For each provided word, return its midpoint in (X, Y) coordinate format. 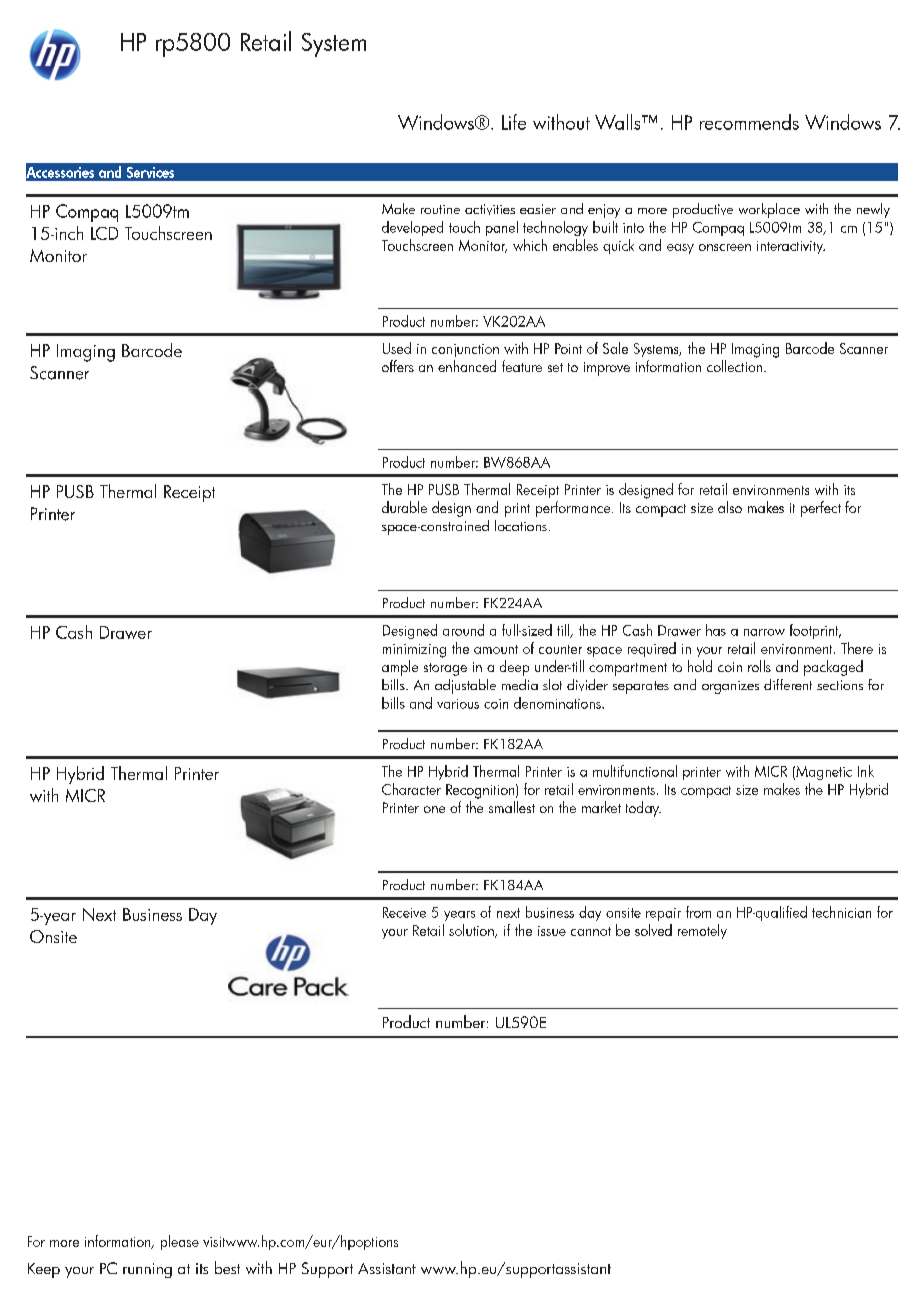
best (227, 1267)
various (458, 704)
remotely (702, 931)
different (788, 684)
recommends (749, 122)
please (180, 1242)
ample (400, 668)
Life (514, 122)
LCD (104, 233)
